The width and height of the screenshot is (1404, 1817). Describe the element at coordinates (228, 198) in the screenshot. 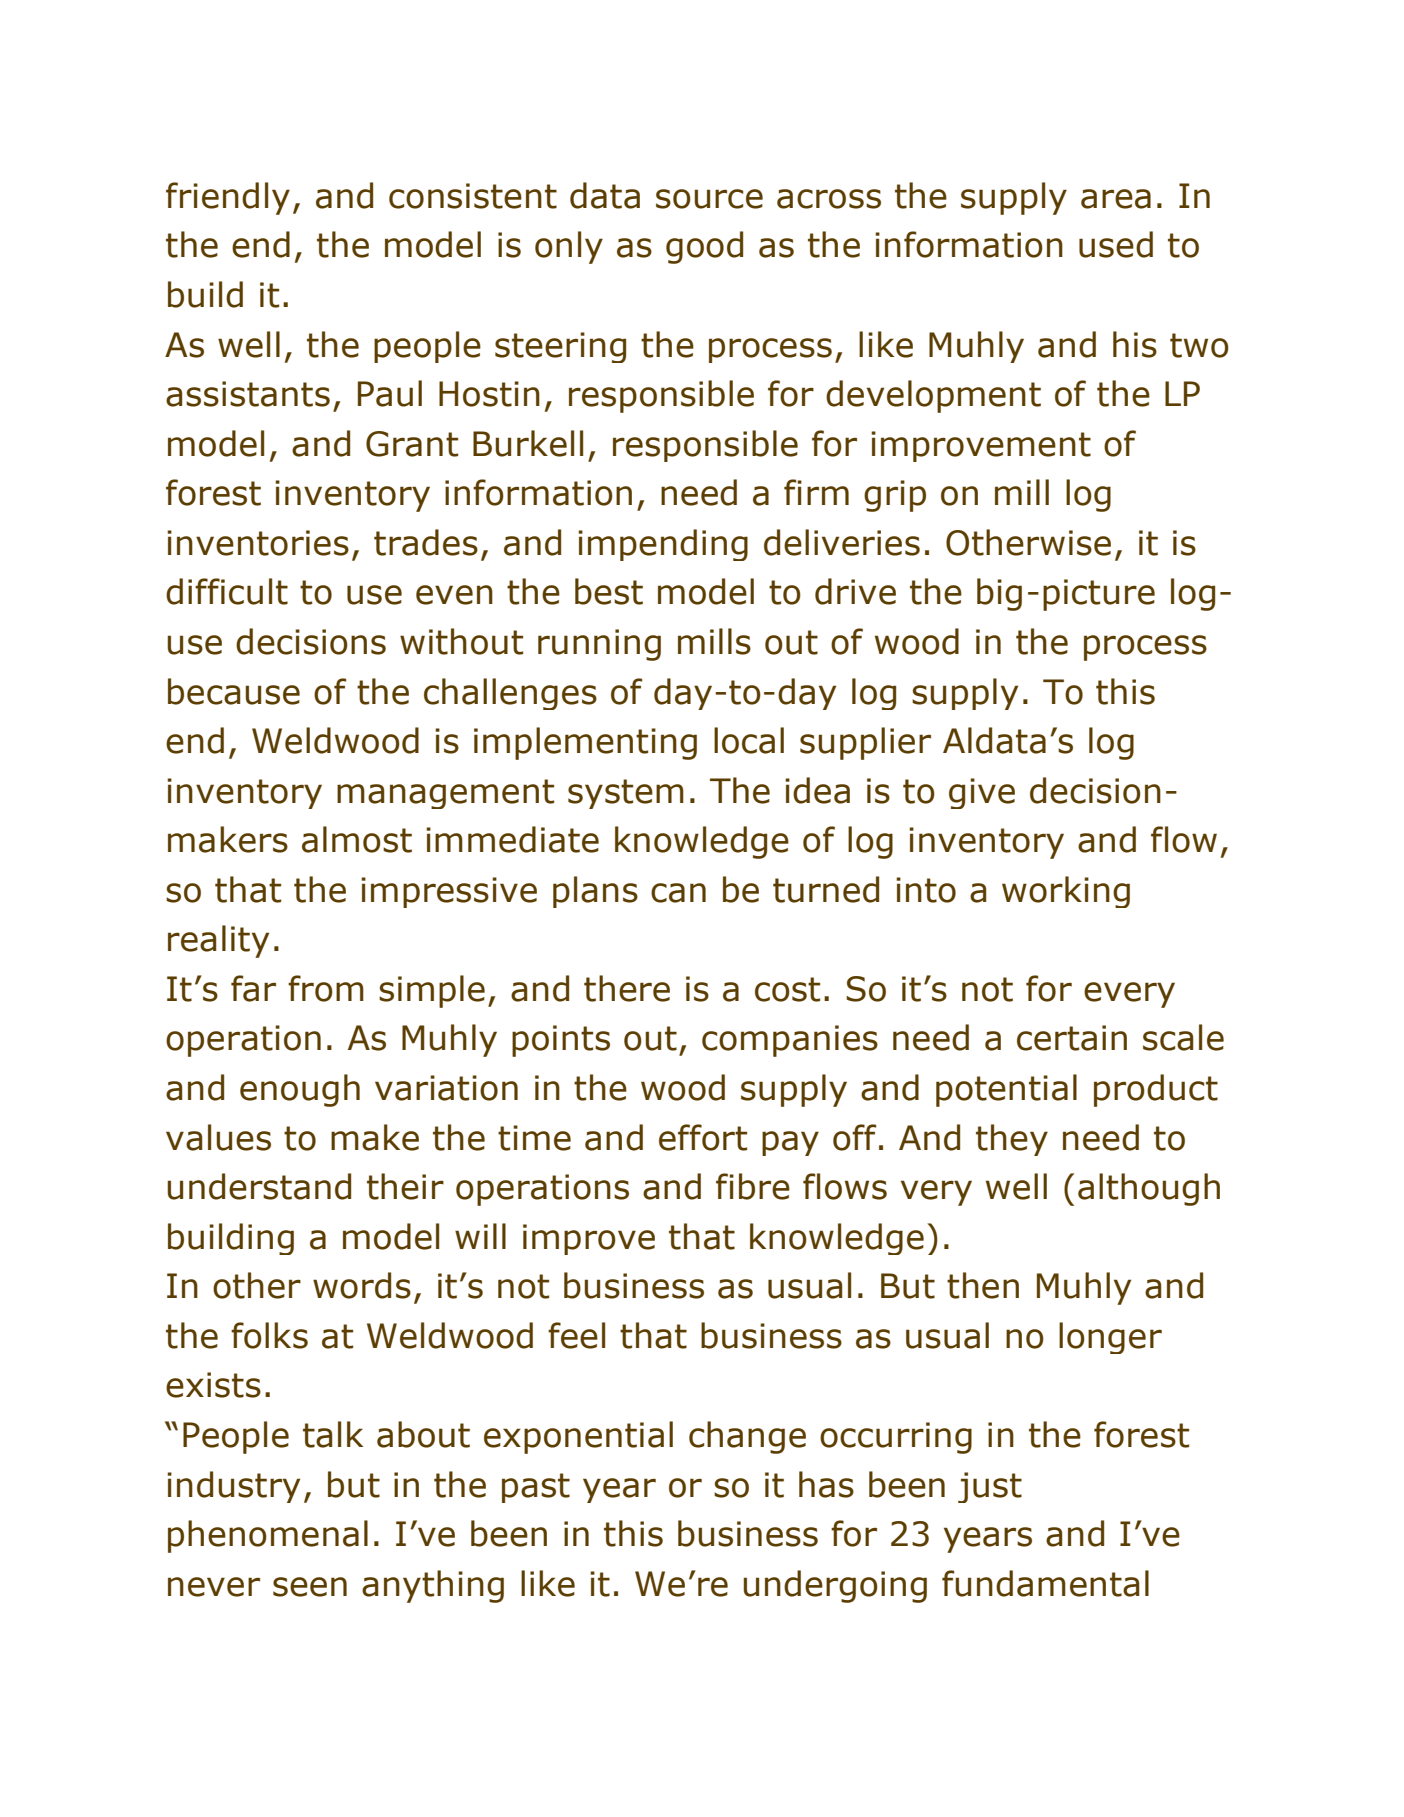

I see `friendly` at that location.
